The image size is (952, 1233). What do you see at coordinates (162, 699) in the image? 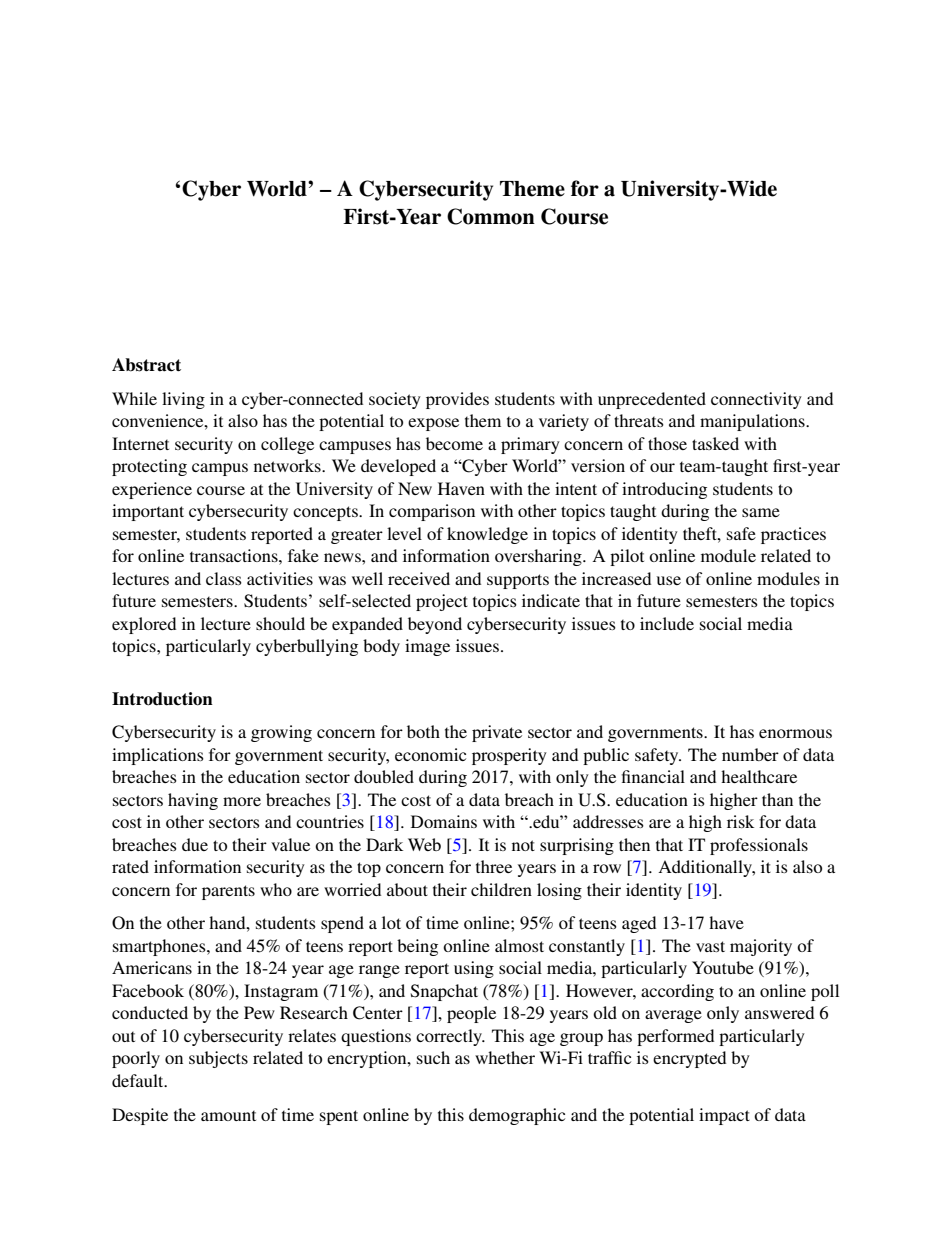
I see `Introduction` at bounding box center [162, 699].
